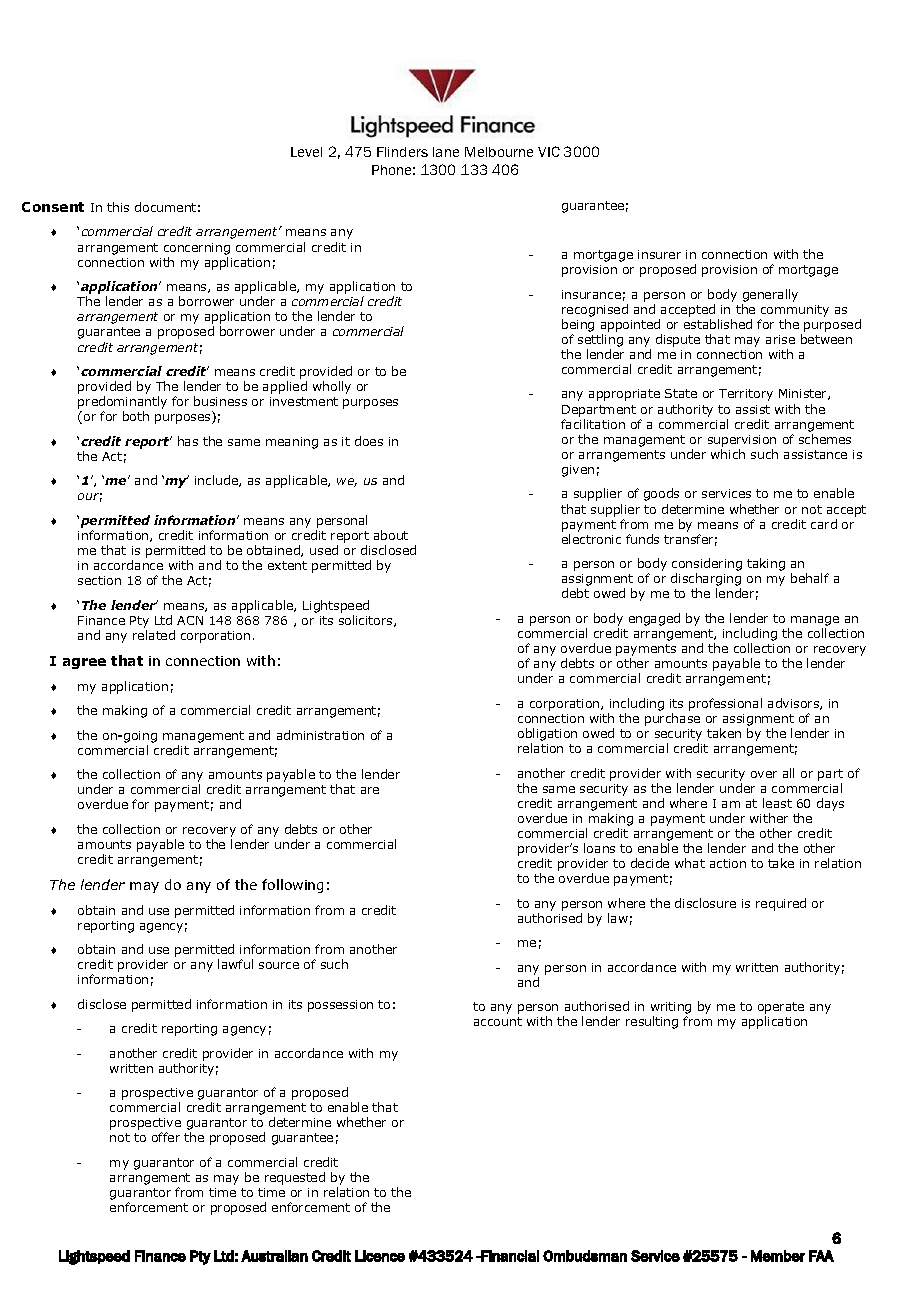 The height and width of the screenshot is (1308, 924). What do you see at coordinates (766, 564) in the screenshot?
I see `taking` at bounding box center [766, 564].
